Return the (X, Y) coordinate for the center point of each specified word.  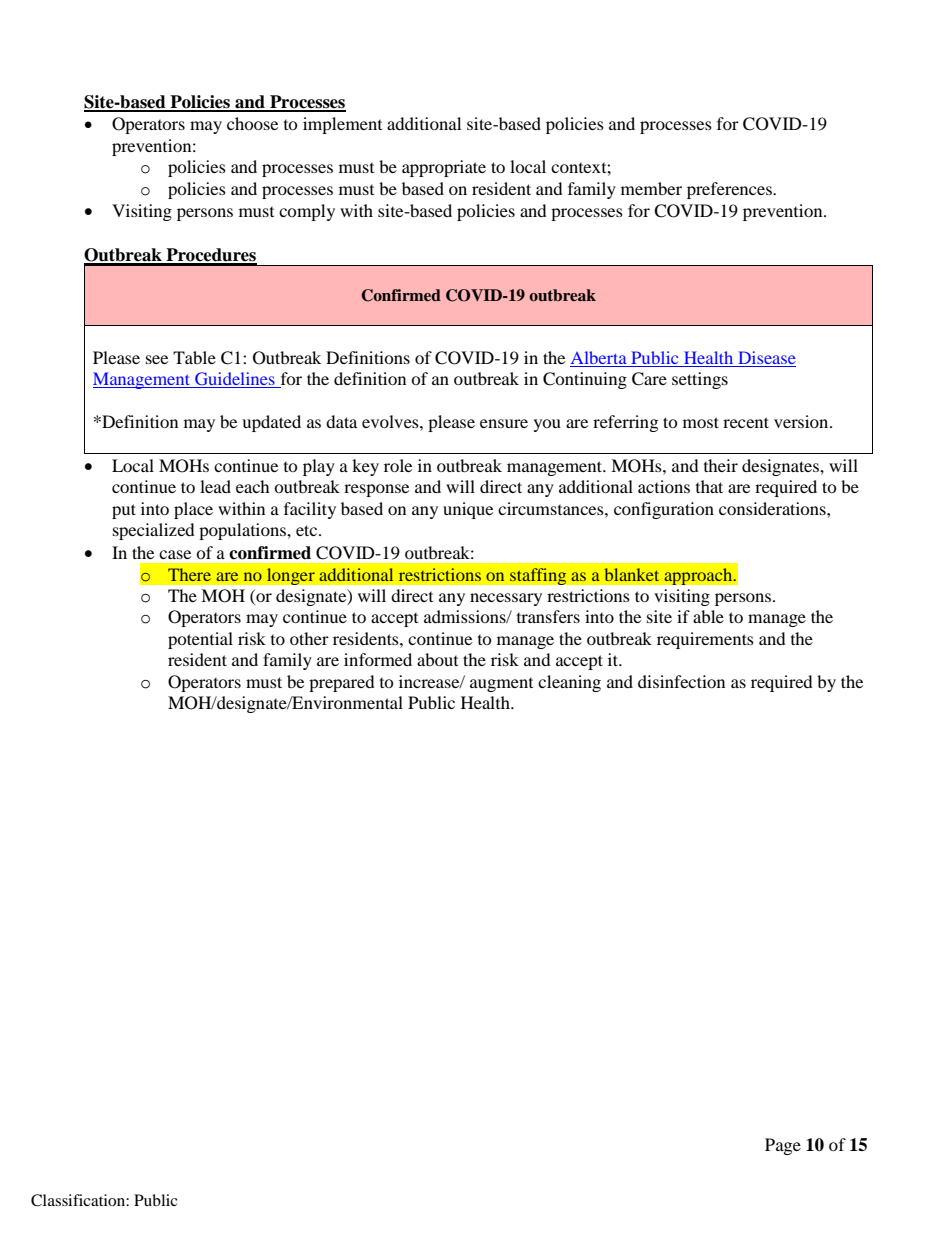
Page (783, 1146)
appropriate (444, 168)
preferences (730, 190)
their (721, 465)
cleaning (569, 683)
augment (501, 685)
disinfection (681, 681)
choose (252, 123)
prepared (342, 683)
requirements (705, 640)
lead (215, 486)
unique (468, 510)
